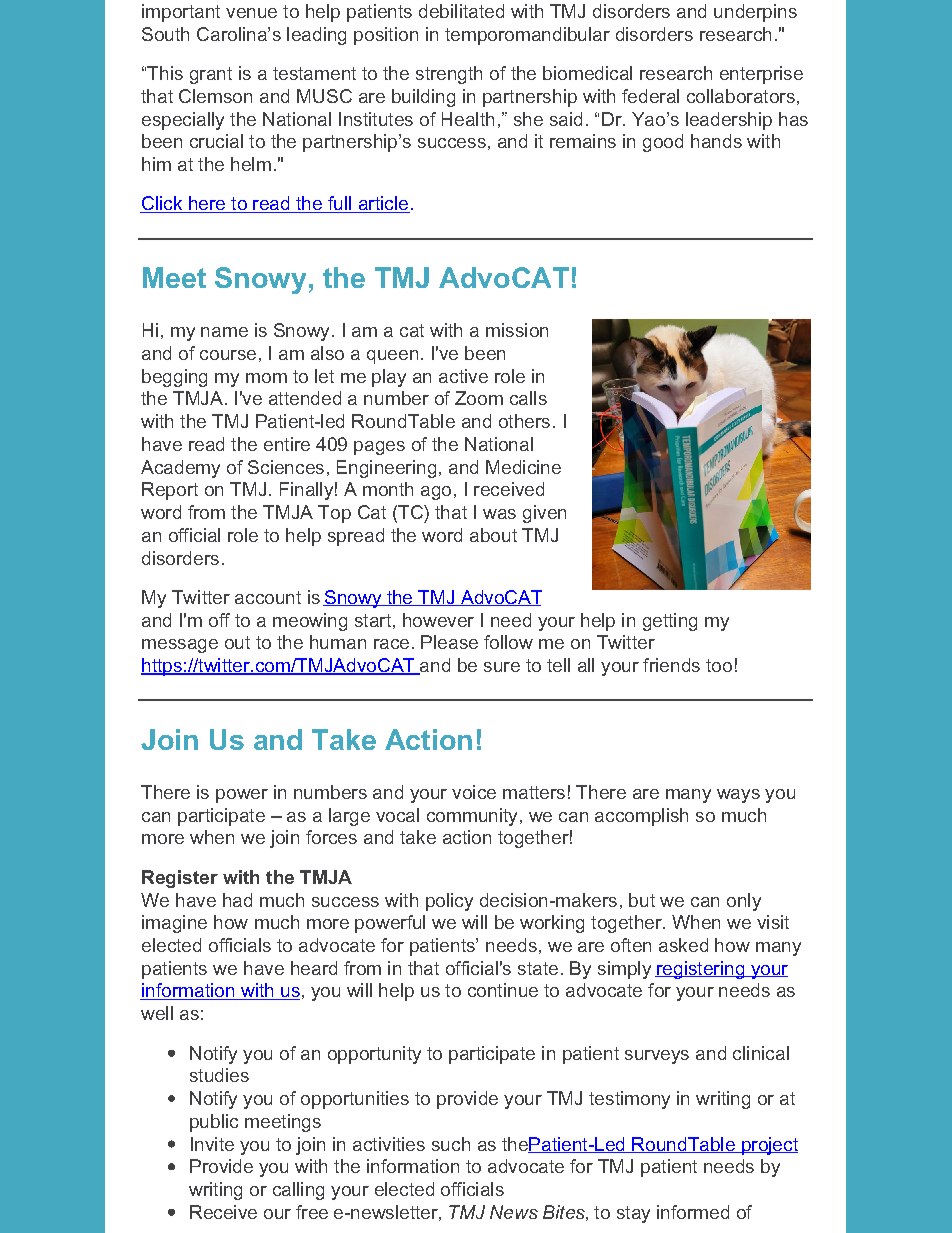 This image has height=1233, width=952. I want to click on account, so click(268, 597).
